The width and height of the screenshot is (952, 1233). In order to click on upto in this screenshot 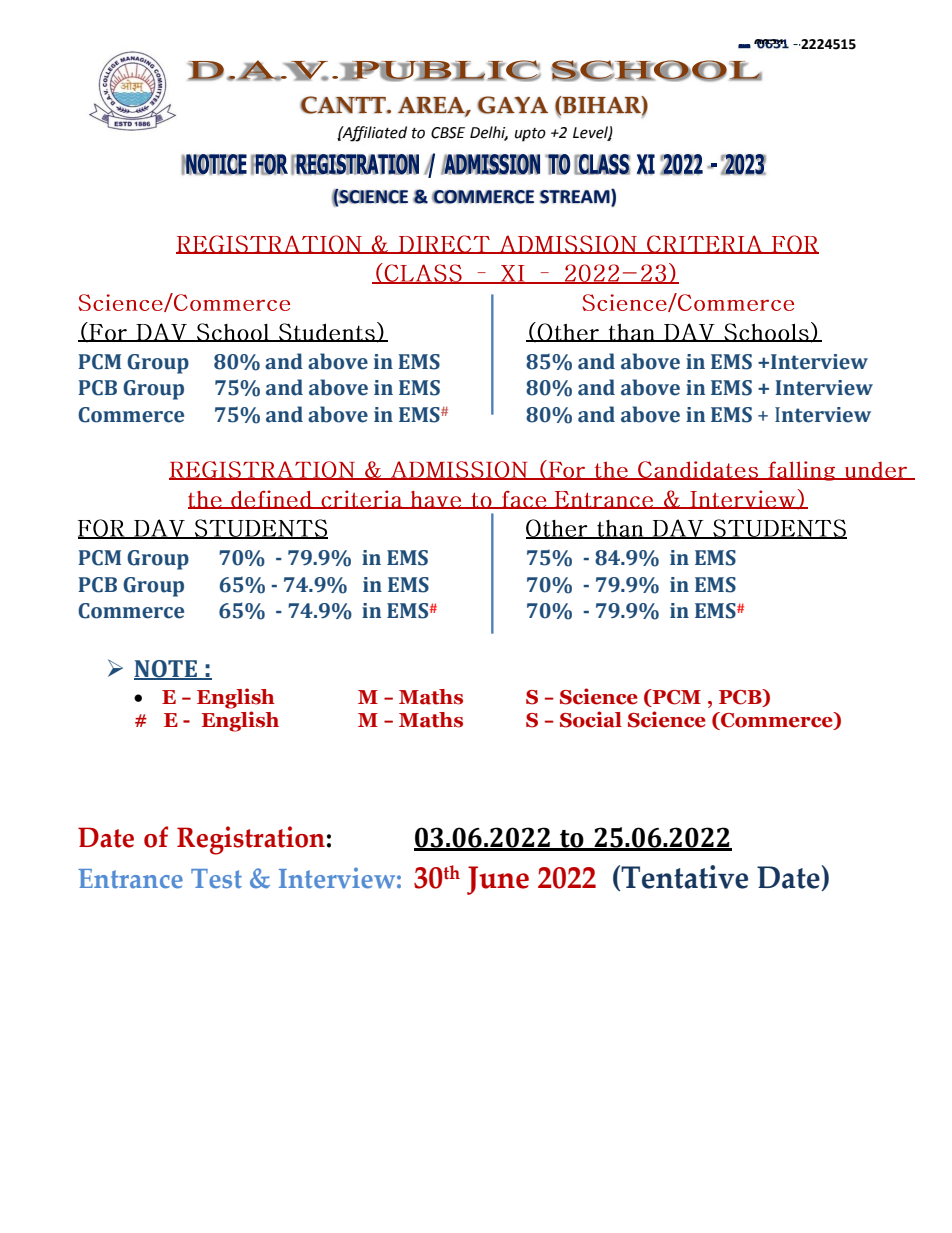, I will do `click(530, 135)`.
